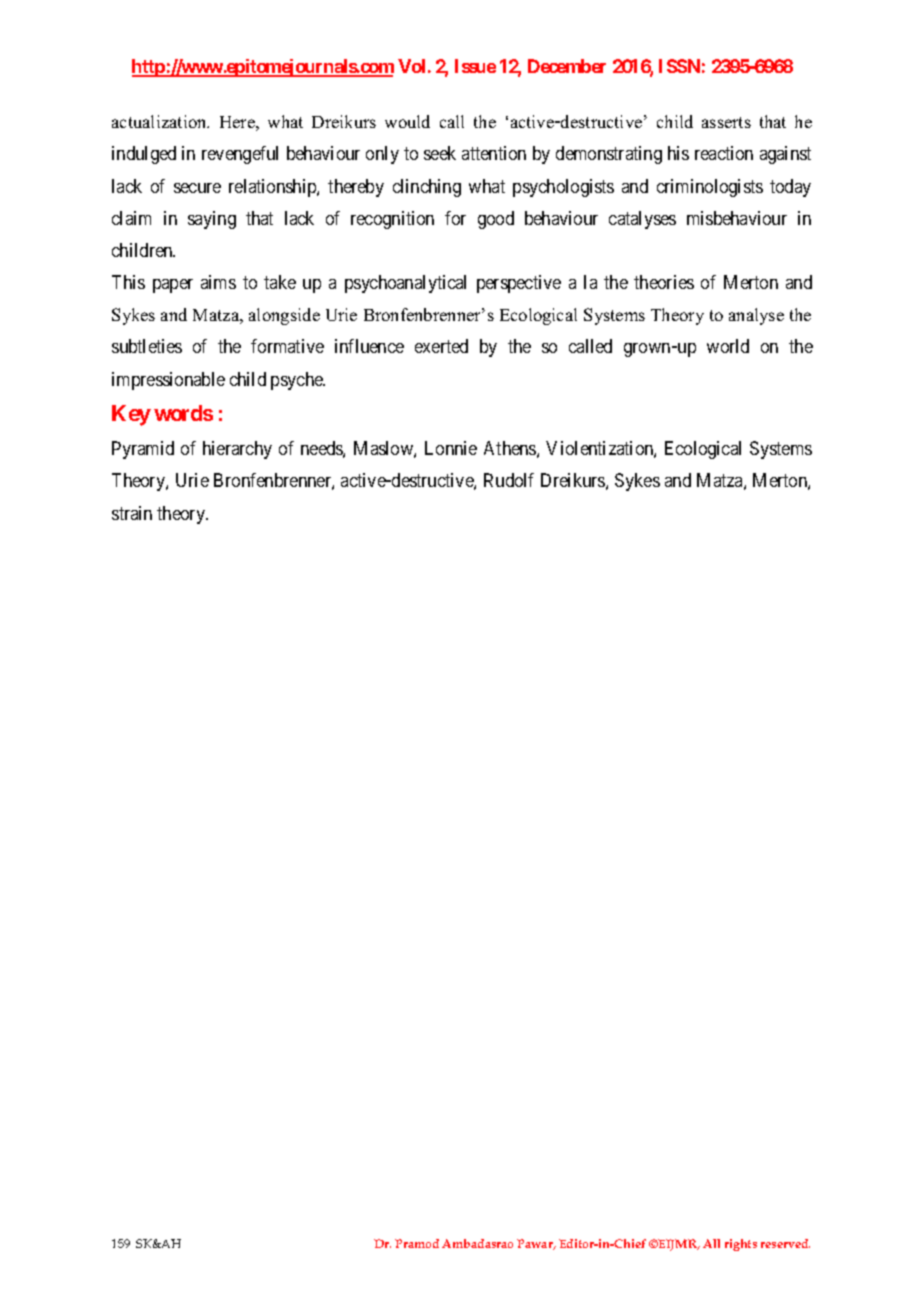  What do you see at coordinates (475, 66) in the screenshot?
I see `Issue` at bounding box center [475, 66].
